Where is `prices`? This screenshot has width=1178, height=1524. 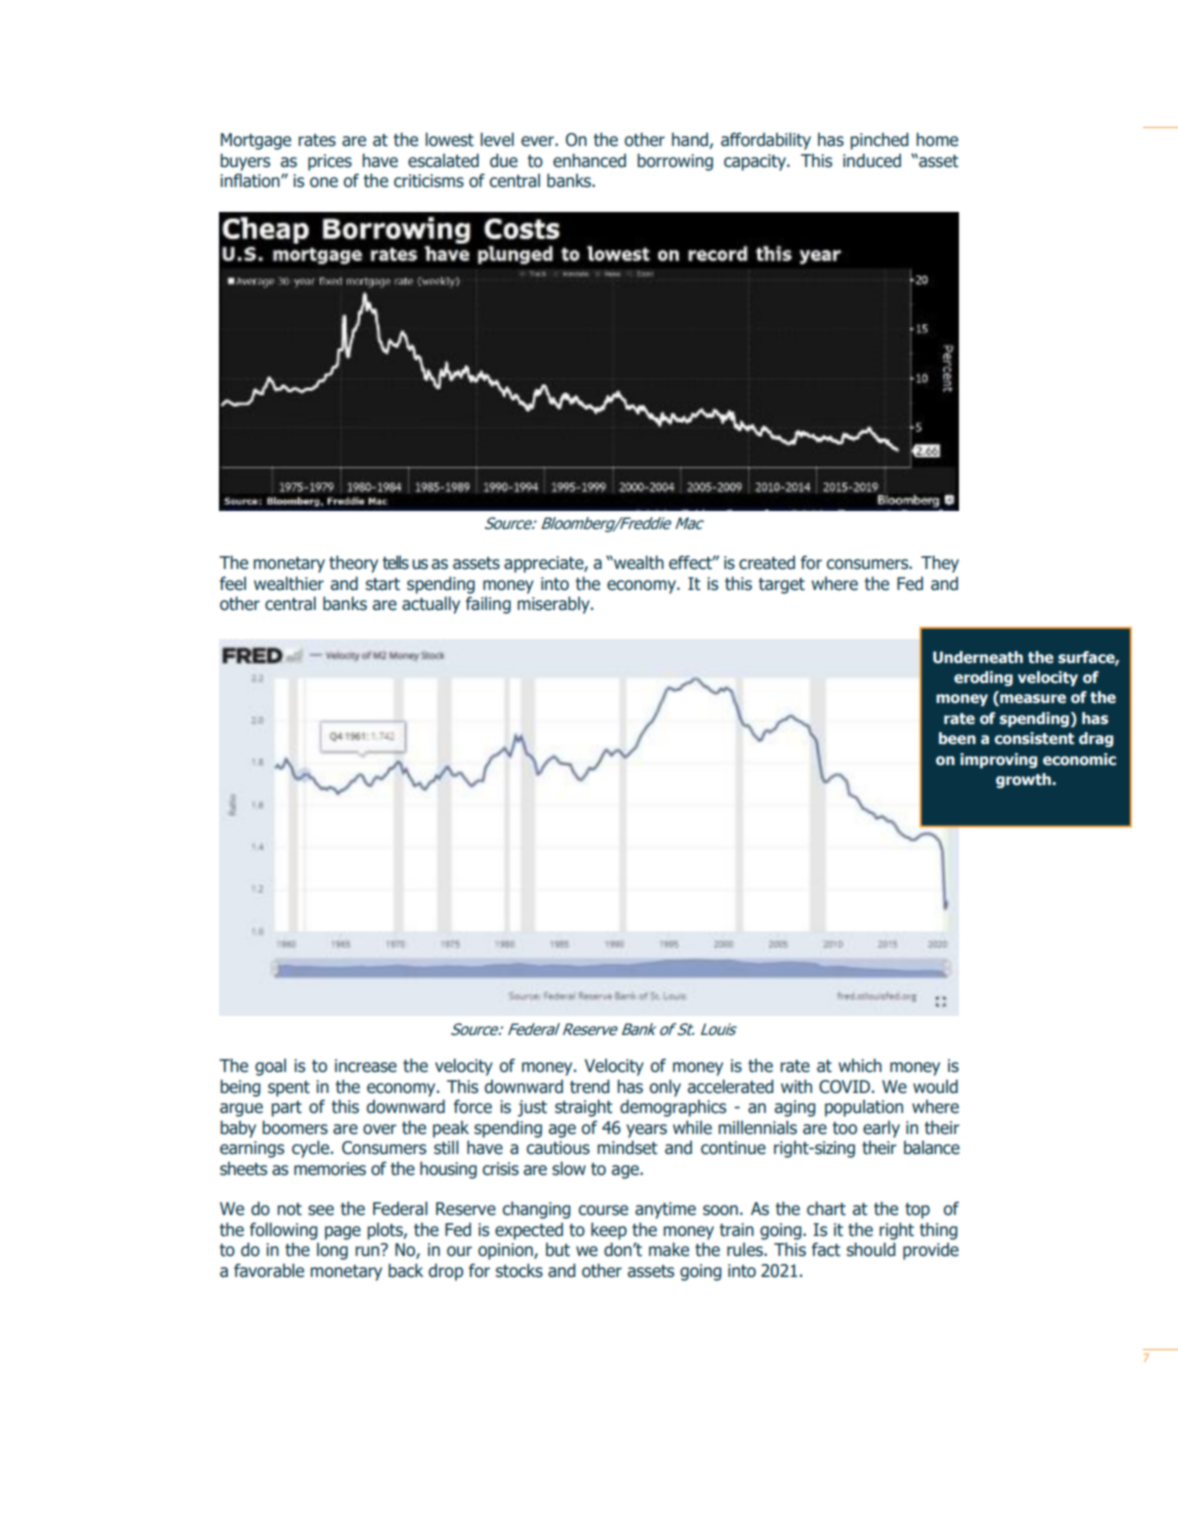 prices is located at coordinates (330, 162).
